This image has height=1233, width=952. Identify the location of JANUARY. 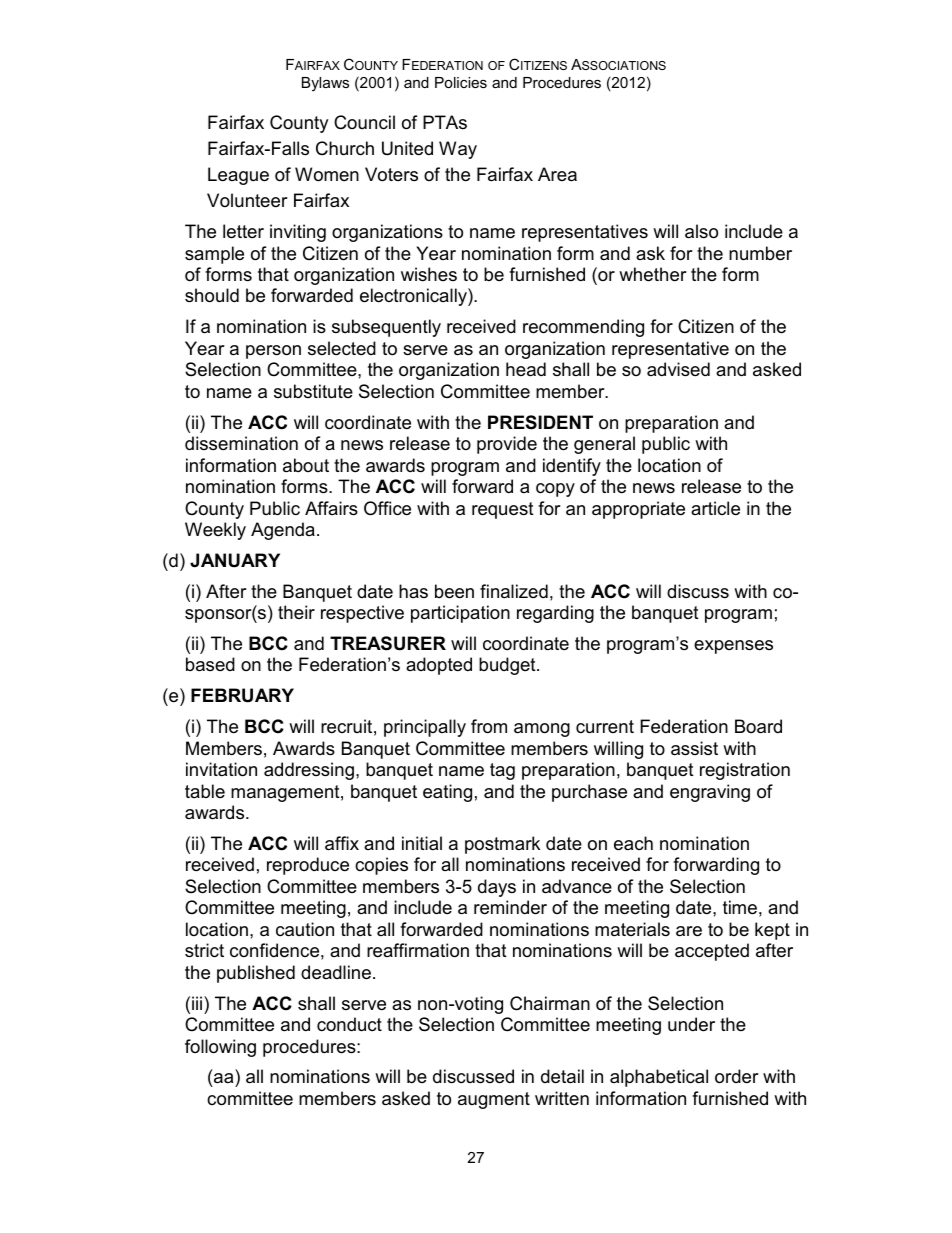
(235, 560).
